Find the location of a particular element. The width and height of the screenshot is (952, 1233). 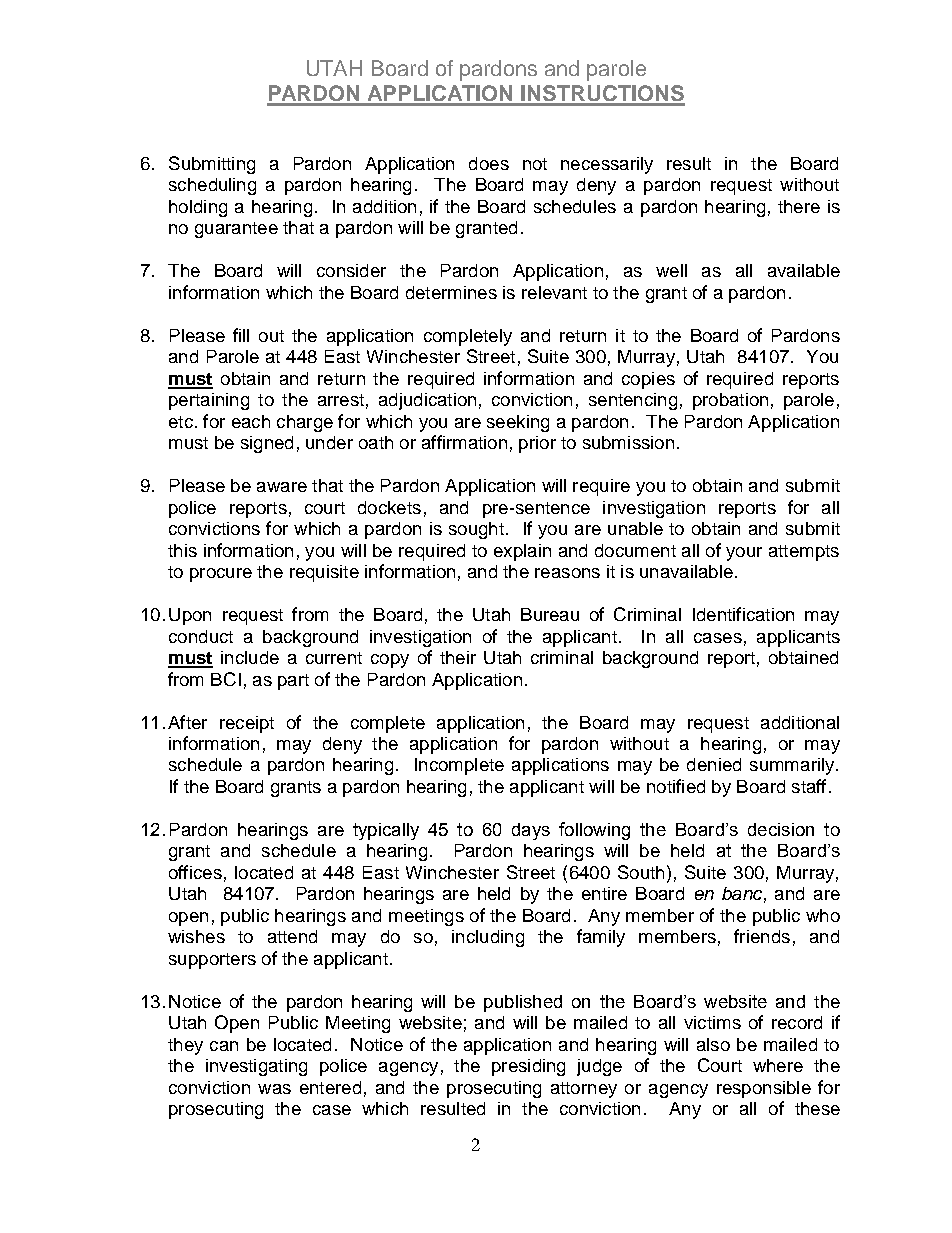

investigating is located at coordinates (256, 1067).
